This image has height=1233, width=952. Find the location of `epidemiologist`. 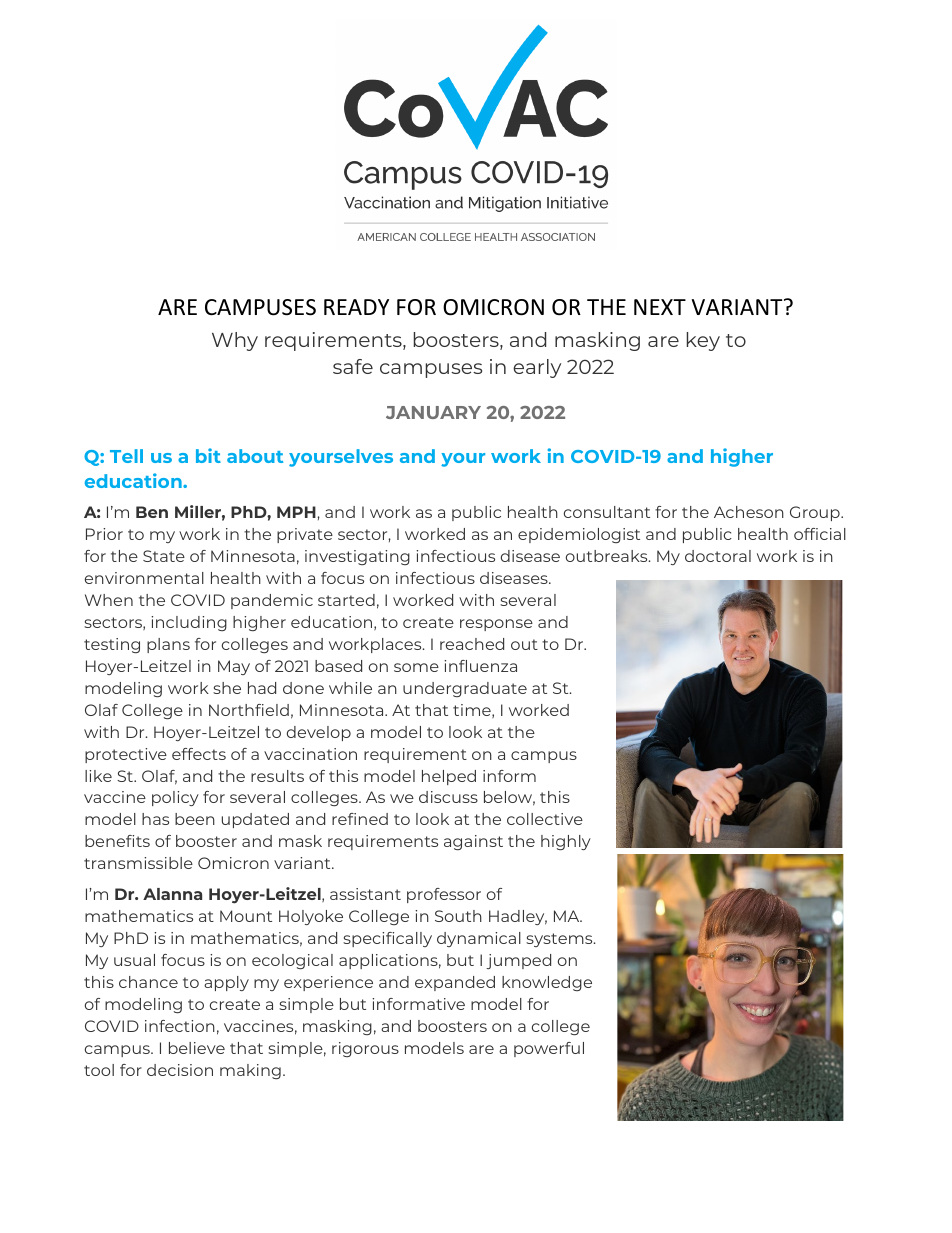

epidemiologist is located at coordinates (579, 535).
